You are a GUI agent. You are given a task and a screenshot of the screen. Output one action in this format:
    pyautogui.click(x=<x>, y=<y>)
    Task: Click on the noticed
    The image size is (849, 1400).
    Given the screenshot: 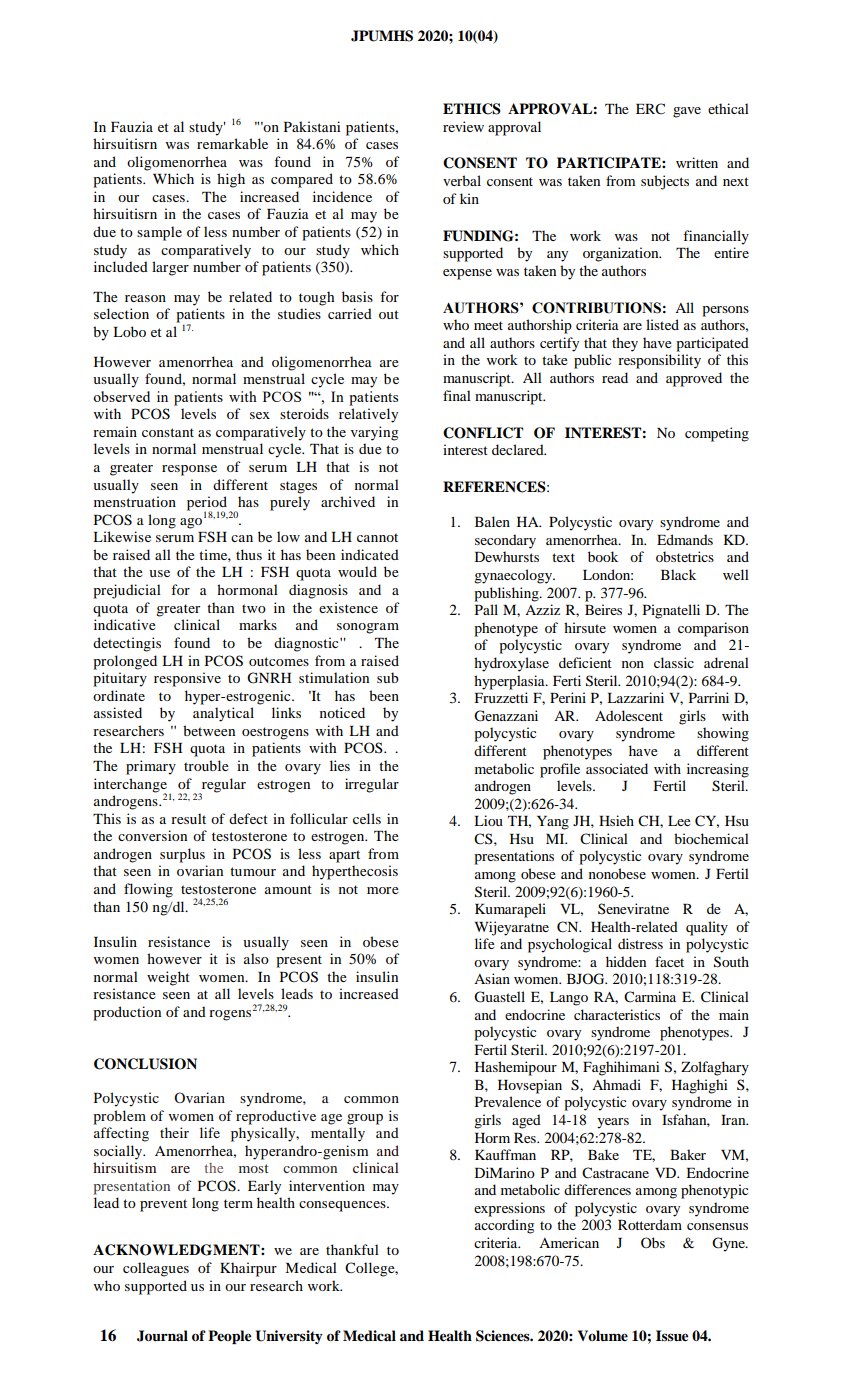 What is the action you would take?
    pyautogui.click(x=342, y=712)
